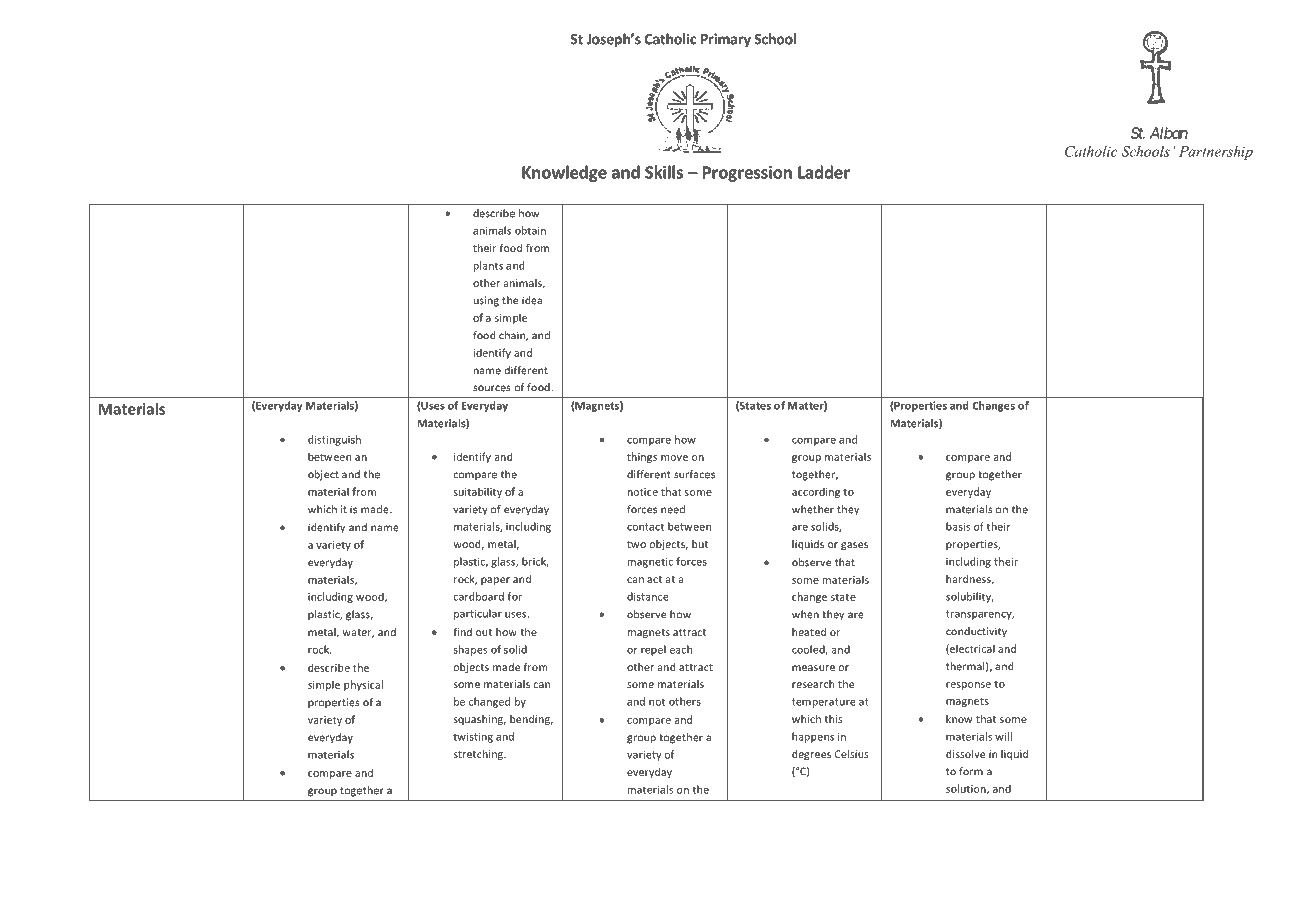 The image size is (1308, 924). Describe the element at coordinates (813, 509) in the document. I see `whether` at that location.
